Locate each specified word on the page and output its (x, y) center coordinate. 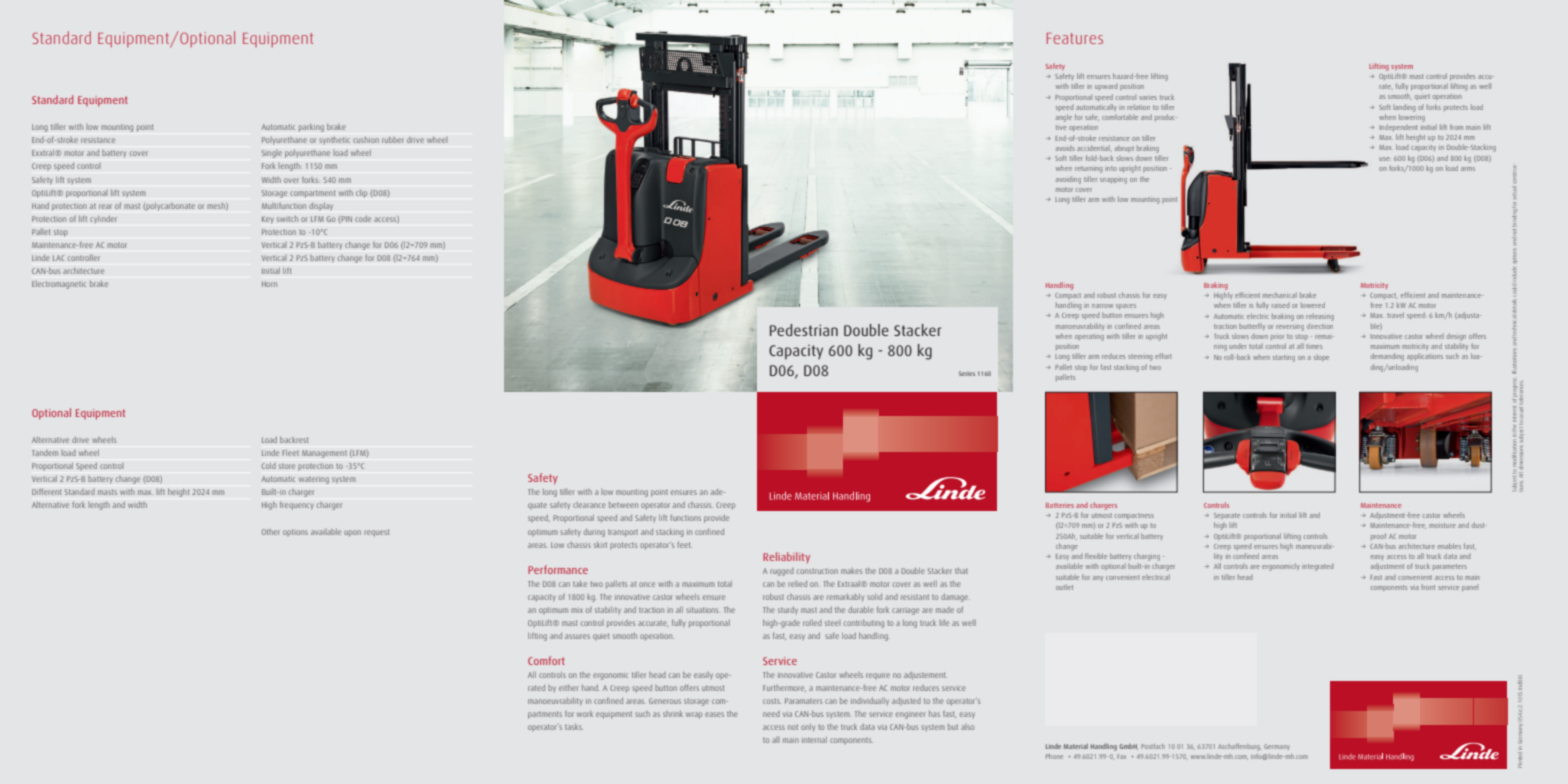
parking (311, 128)
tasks (573, 727)
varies (1148, 98)
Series (967, 373)
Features (1075, 38)
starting (1284, 358)
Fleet (290, 452)
